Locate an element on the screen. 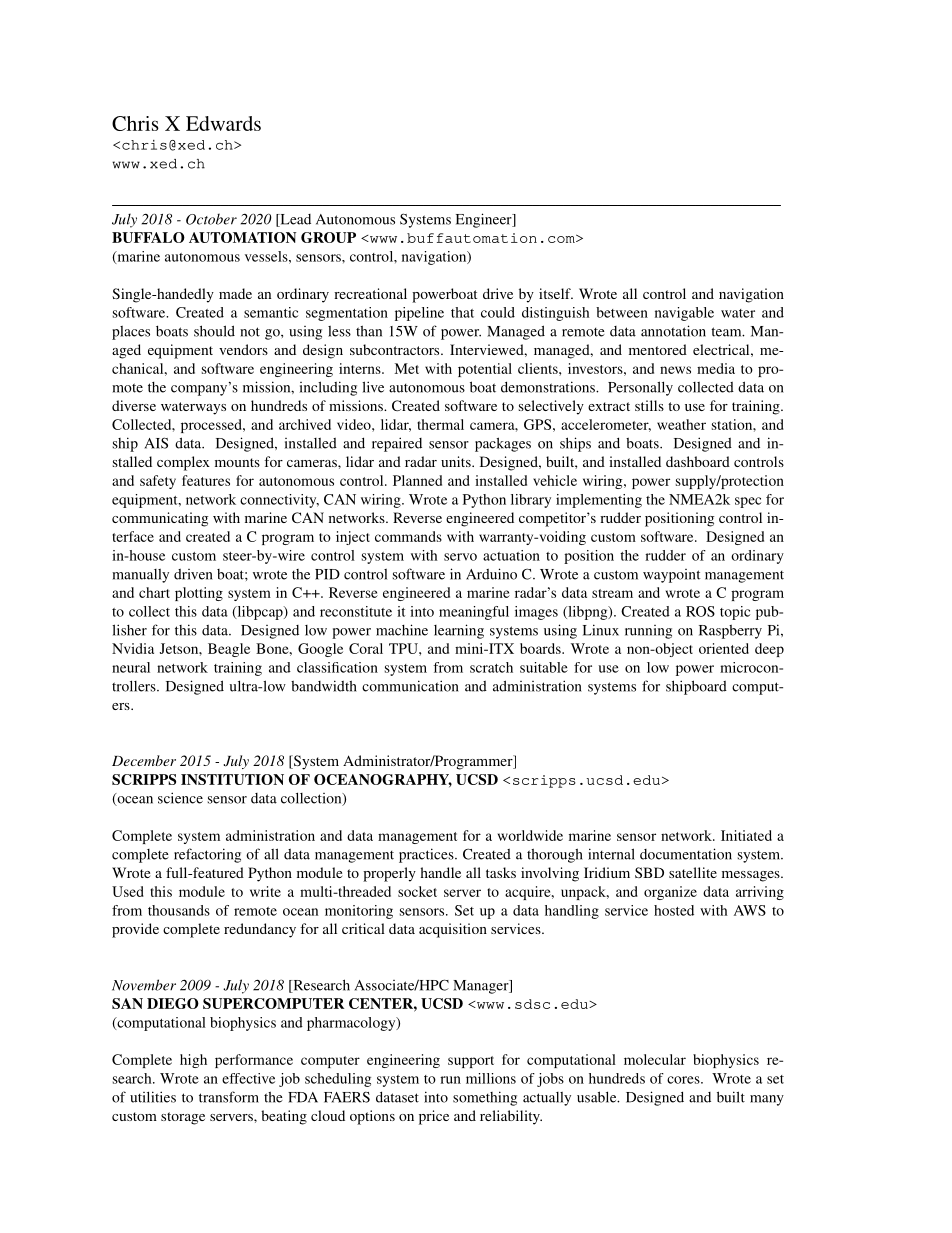 The image size is (952, 1233). transform is located at coordinates (229, 1097).
